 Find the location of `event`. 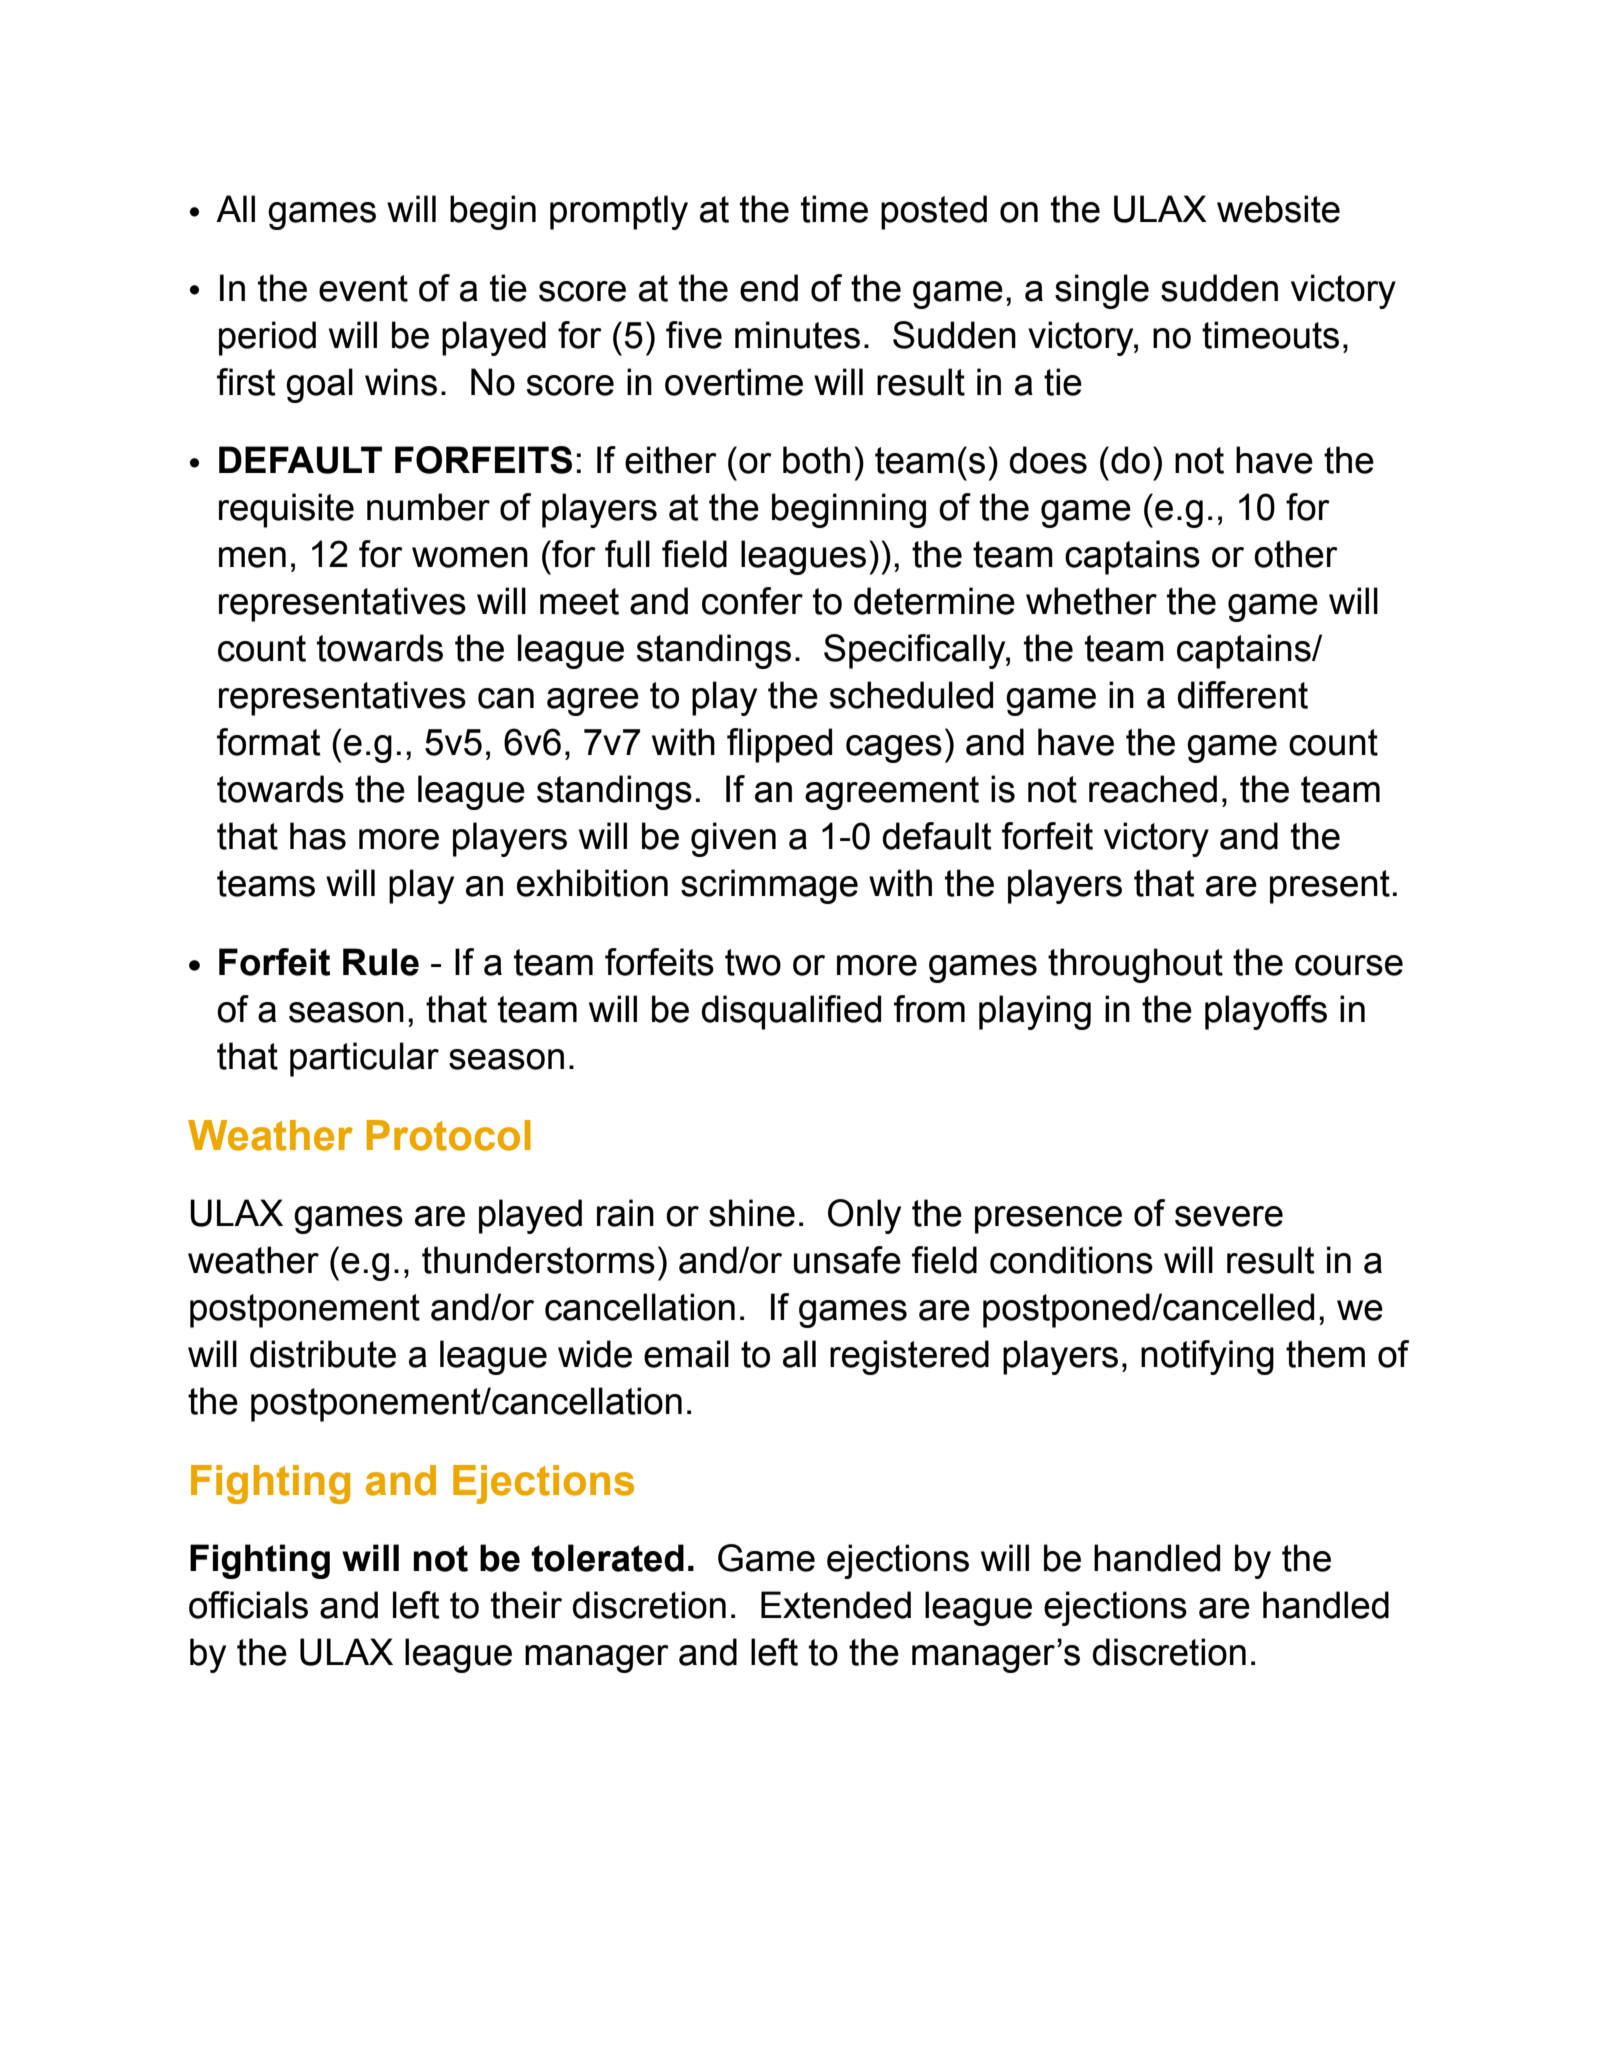

event is located at coordinates (363, 288).
